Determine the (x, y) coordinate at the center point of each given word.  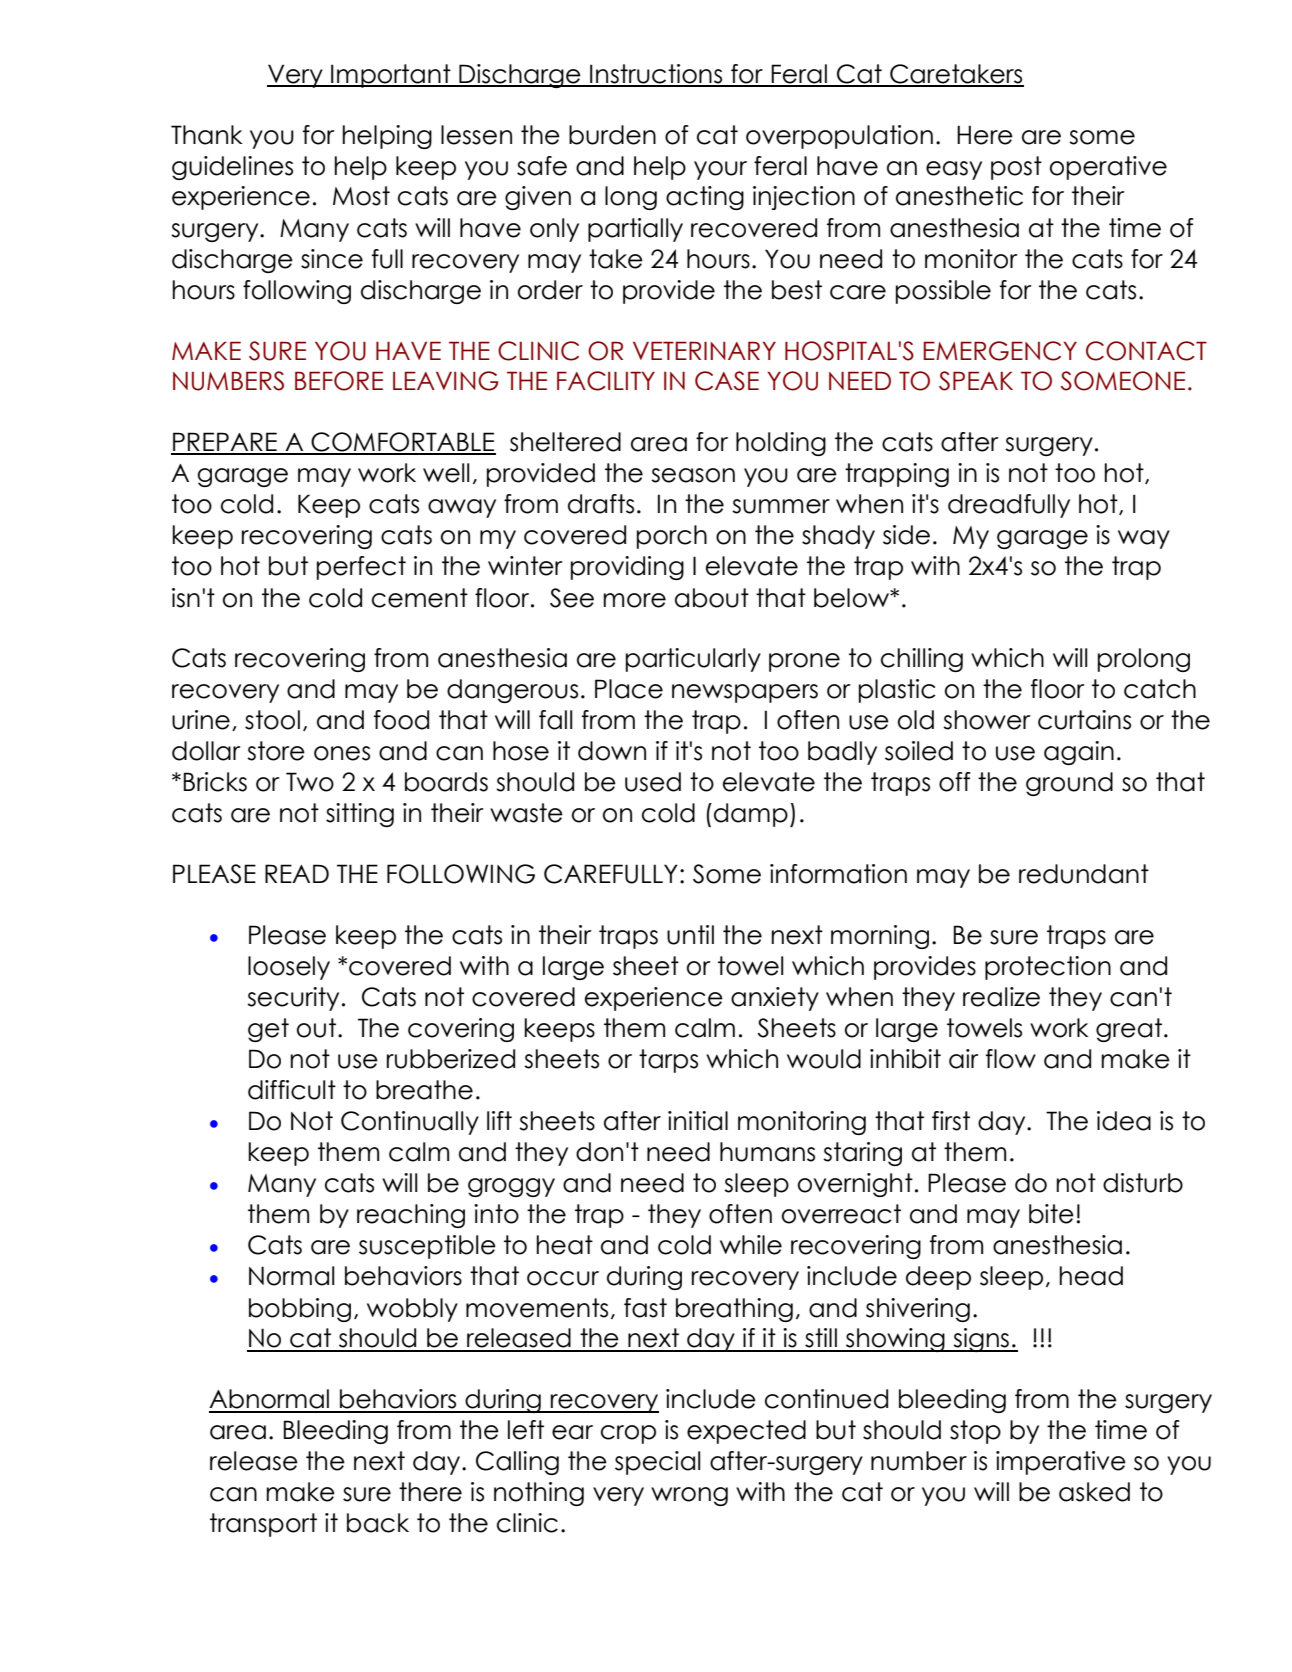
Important (391, 76)
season (693, 475)
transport (263, 1525)
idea (1124, 1121)
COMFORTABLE (402, 443)
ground (1069, 784)
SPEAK (976, 381)
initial (698, 1121)
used (653, 782)
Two (310, 782)
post (1016, 168)
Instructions (656, 75)
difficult (292, 1090)
